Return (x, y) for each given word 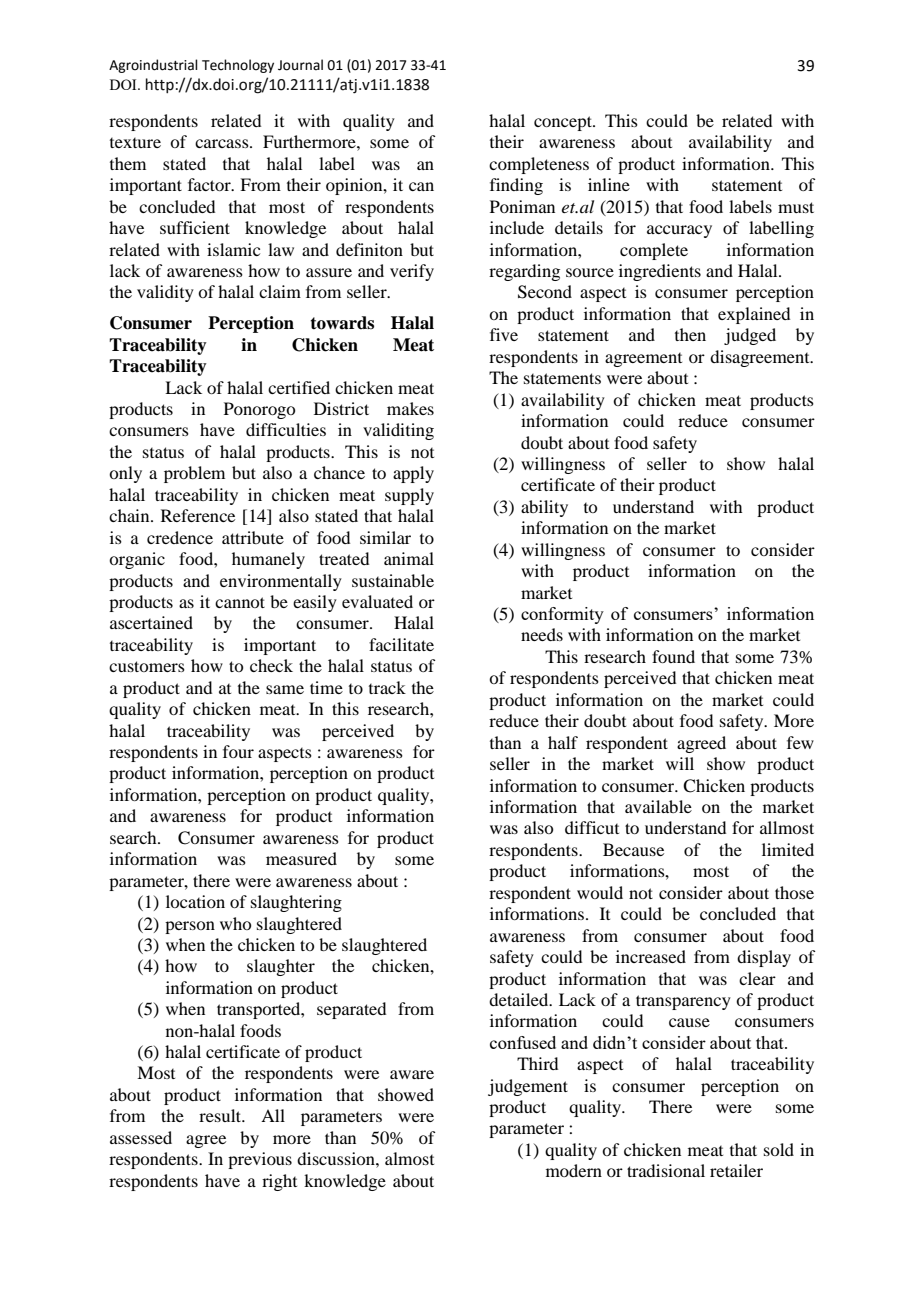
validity (165, 293)
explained (754, 315)
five (504, 334)
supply (409, 496)
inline (609, 184)
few (800, 742)
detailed (520, 999)
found (673, 656)
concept (564, 123)
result (221, 1115)
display (764, 958)
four (238, 751)
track (387, 687)
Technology (238, 66)
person (190, 927)
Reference (198, 515)
